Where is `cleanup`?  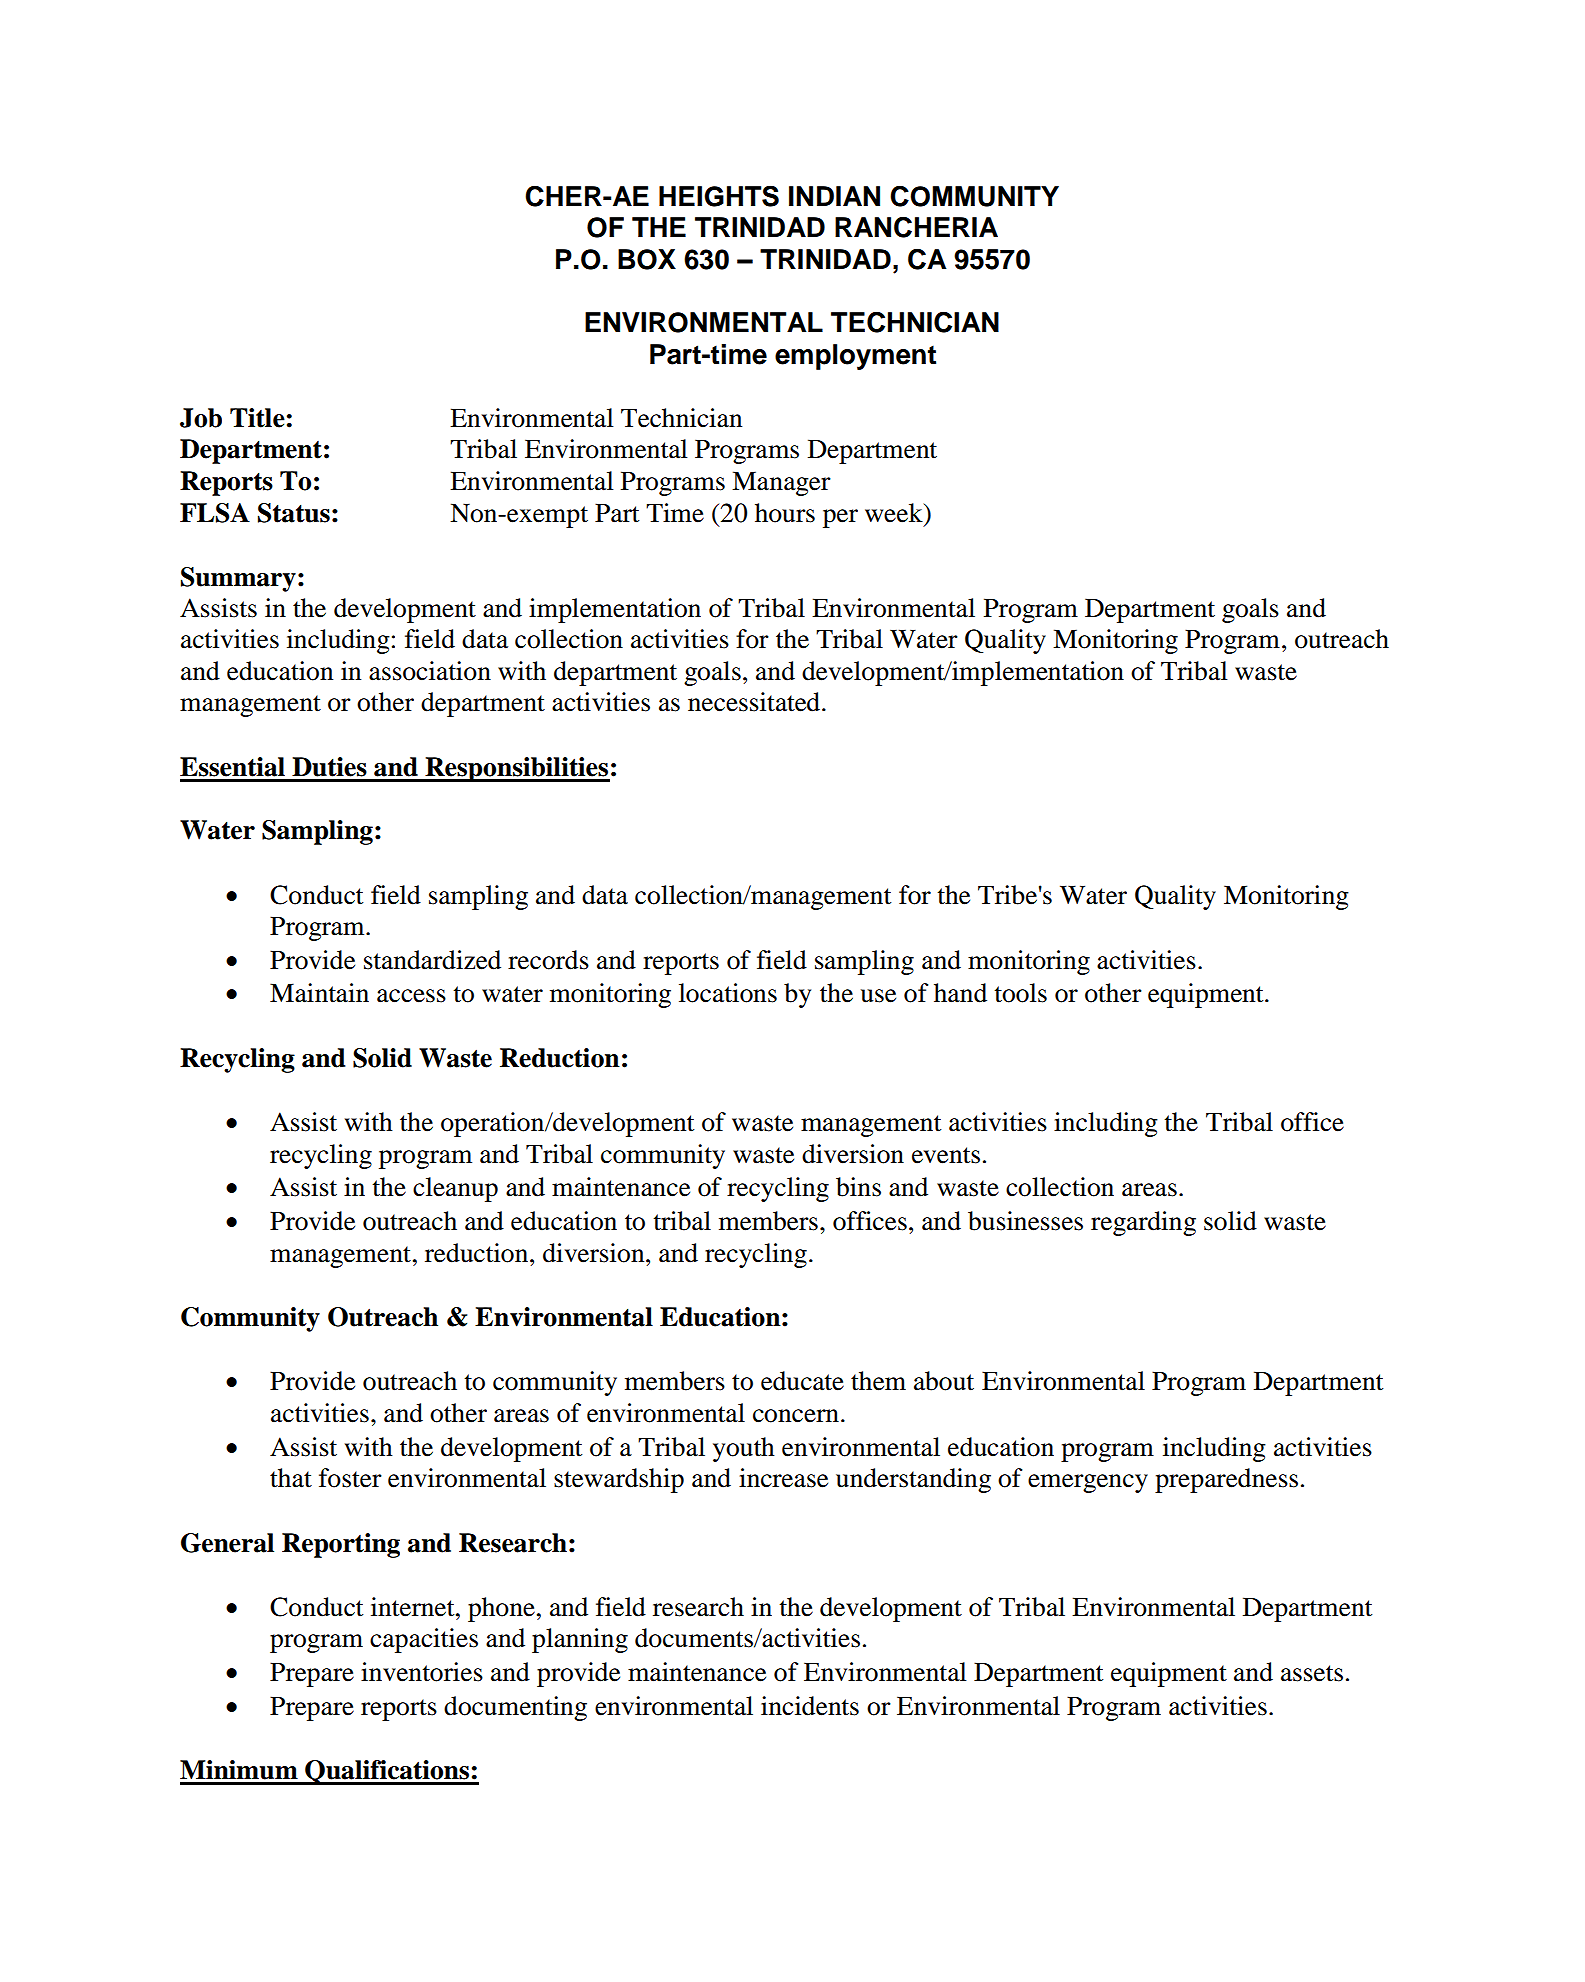
cleanup is located at coordinates (455, 1189).
